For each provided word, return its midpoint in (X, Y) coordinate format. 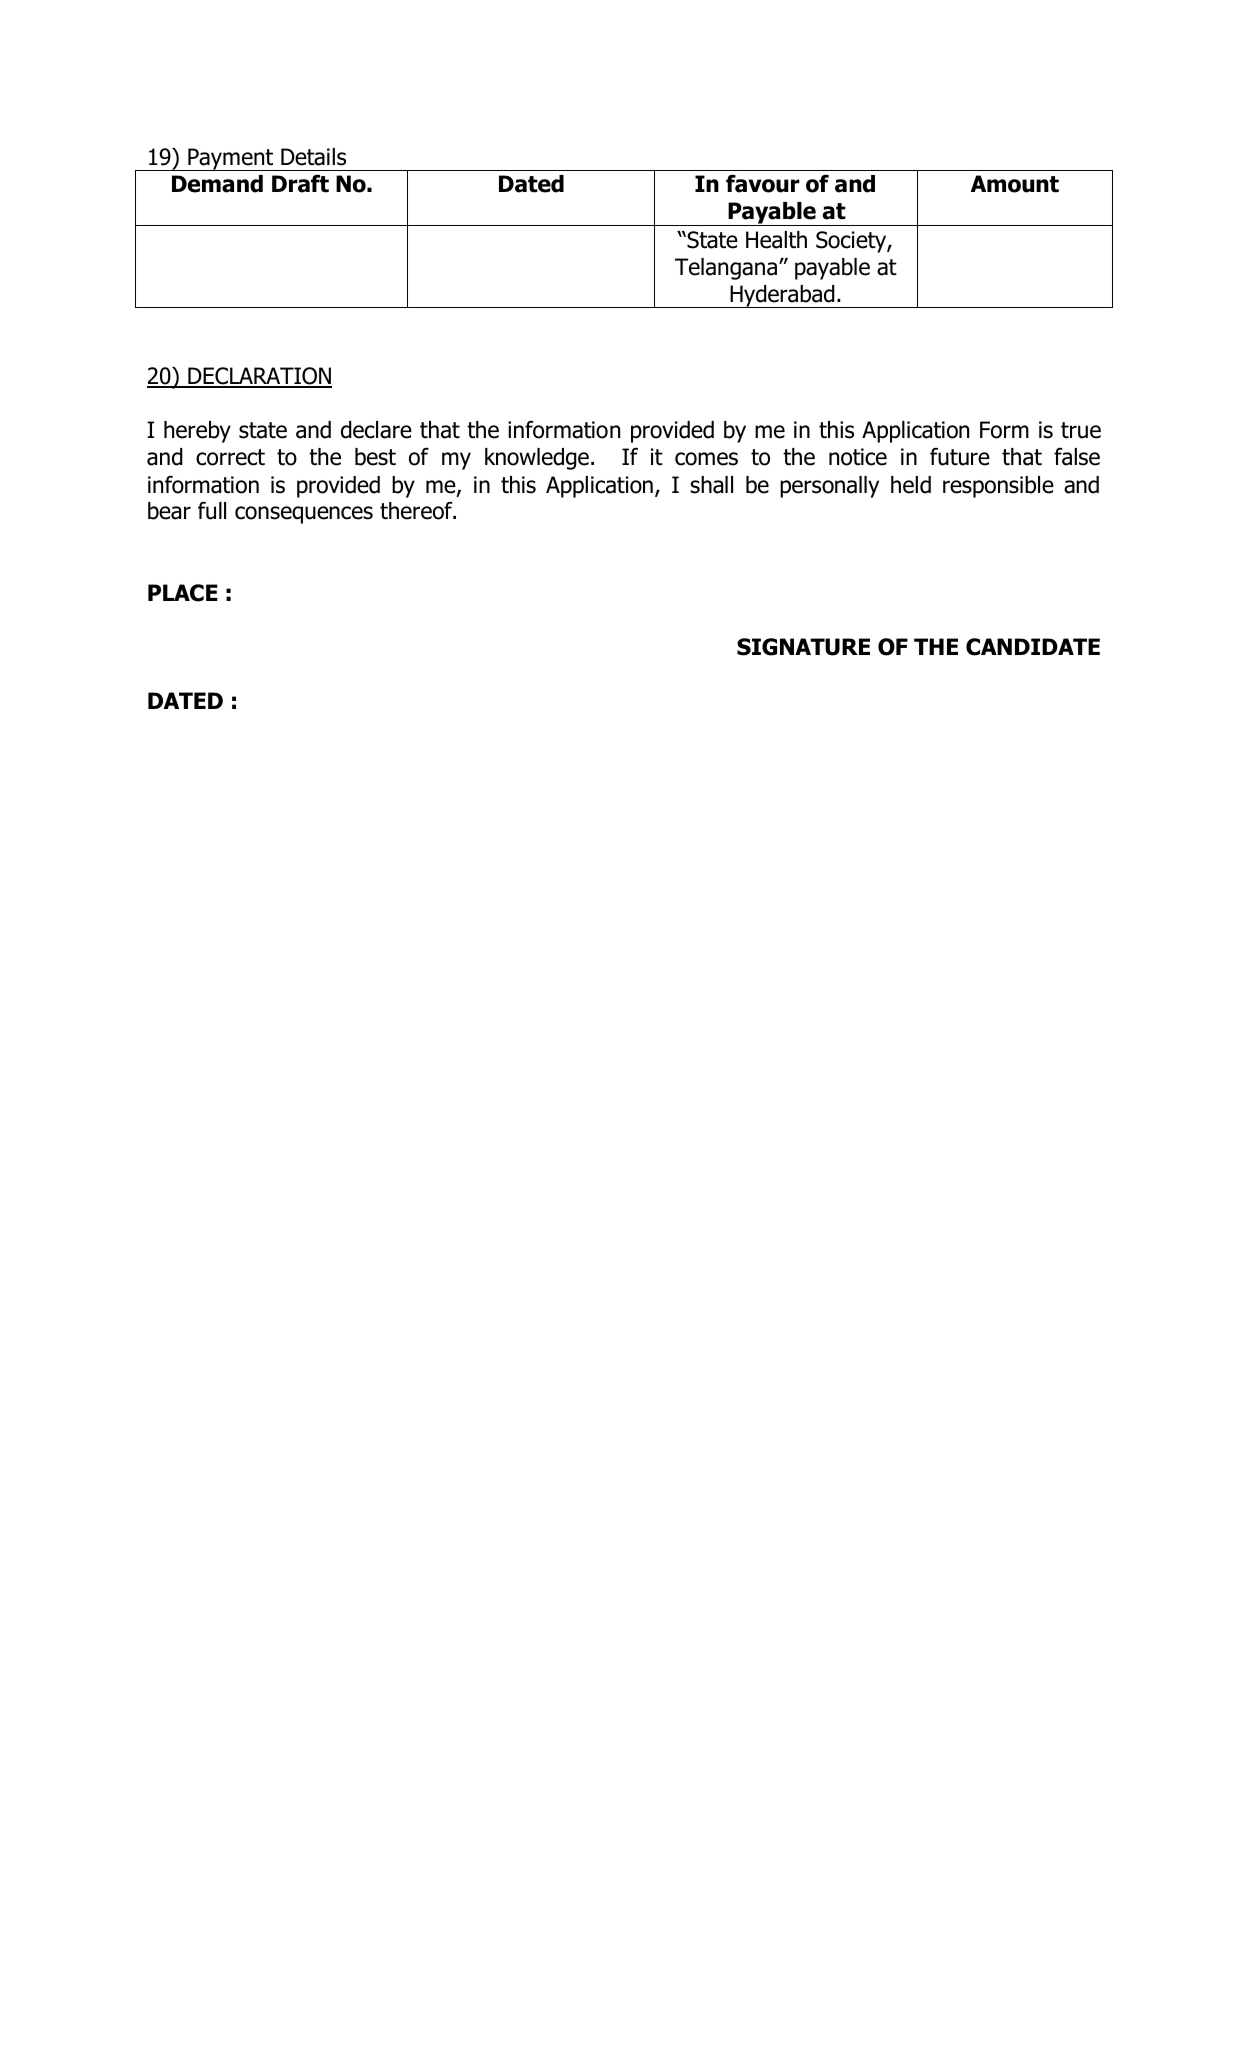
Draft (300, 183)
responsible (998, 487)
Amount (1015, 184)
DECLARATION (259, 377)
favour (763, 183)
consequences (304, 515)
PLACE (183, 593)
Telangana (726, 269)
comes (706, 459)
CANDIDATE (1033, 647)
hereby (197, 432)
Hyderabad (782, 296)
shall (711, 485)
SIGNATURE (803, 647)
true (1081, 430)
